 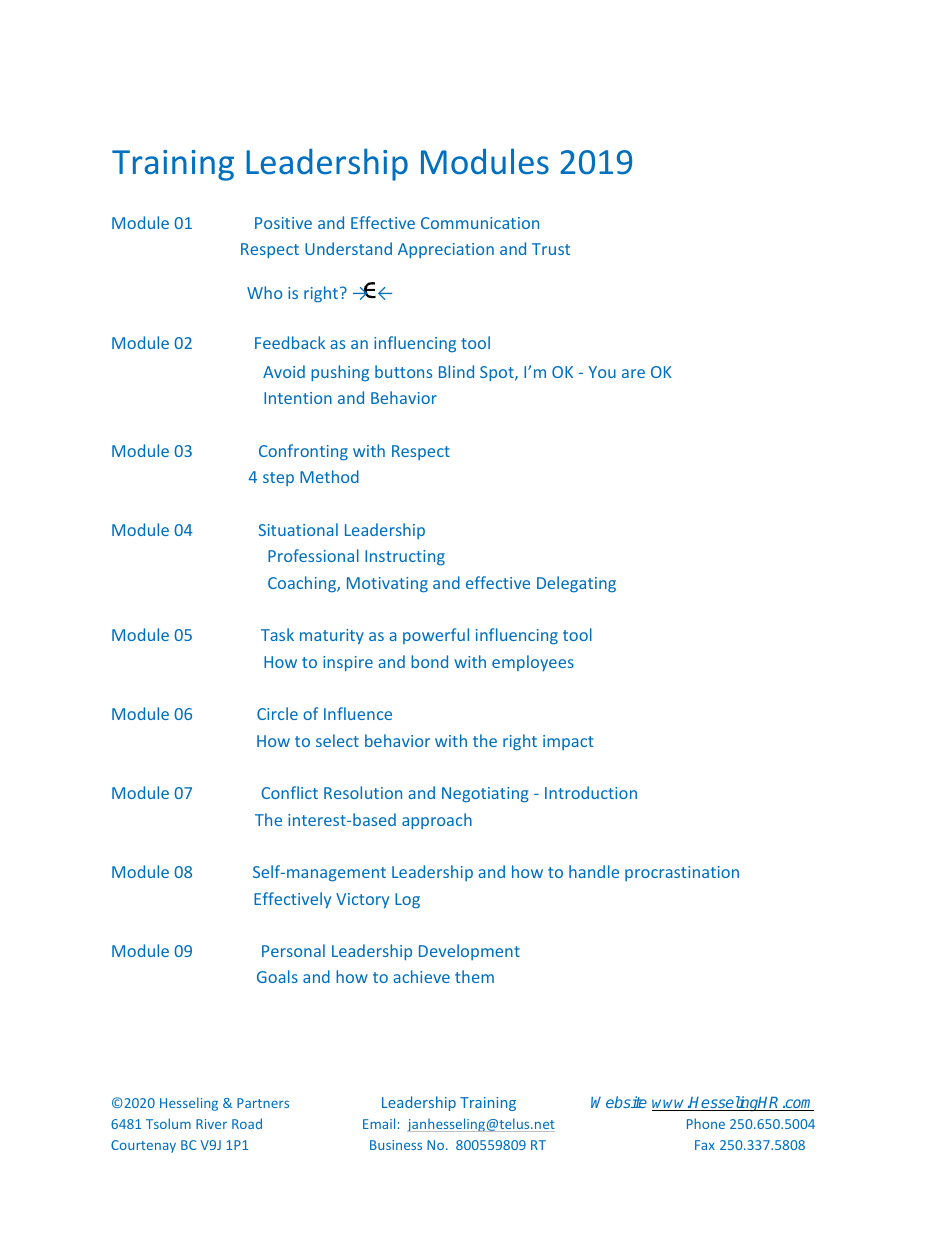 I want to click on Blind, so click(x=456, y=371).
